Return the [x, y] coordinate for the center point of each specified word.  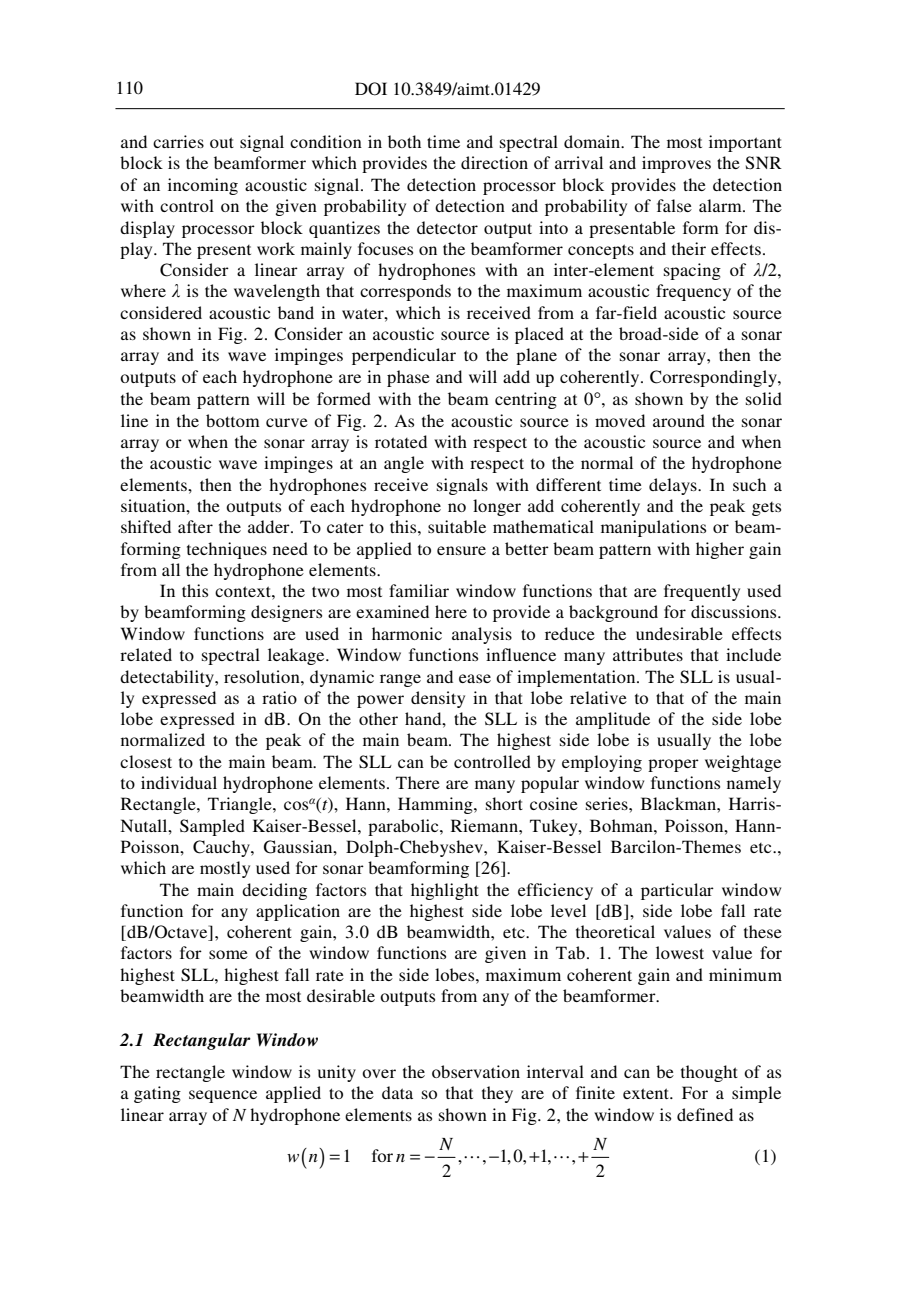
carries [178, 141]
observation [476, 1071]
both [404, 141]
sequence [223, 1096]
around [679, 420]
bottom [233, 420]
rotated [401, 441]
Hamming [436, 805]
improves [676, 164]
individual [179, 782]
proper [673, 765]
